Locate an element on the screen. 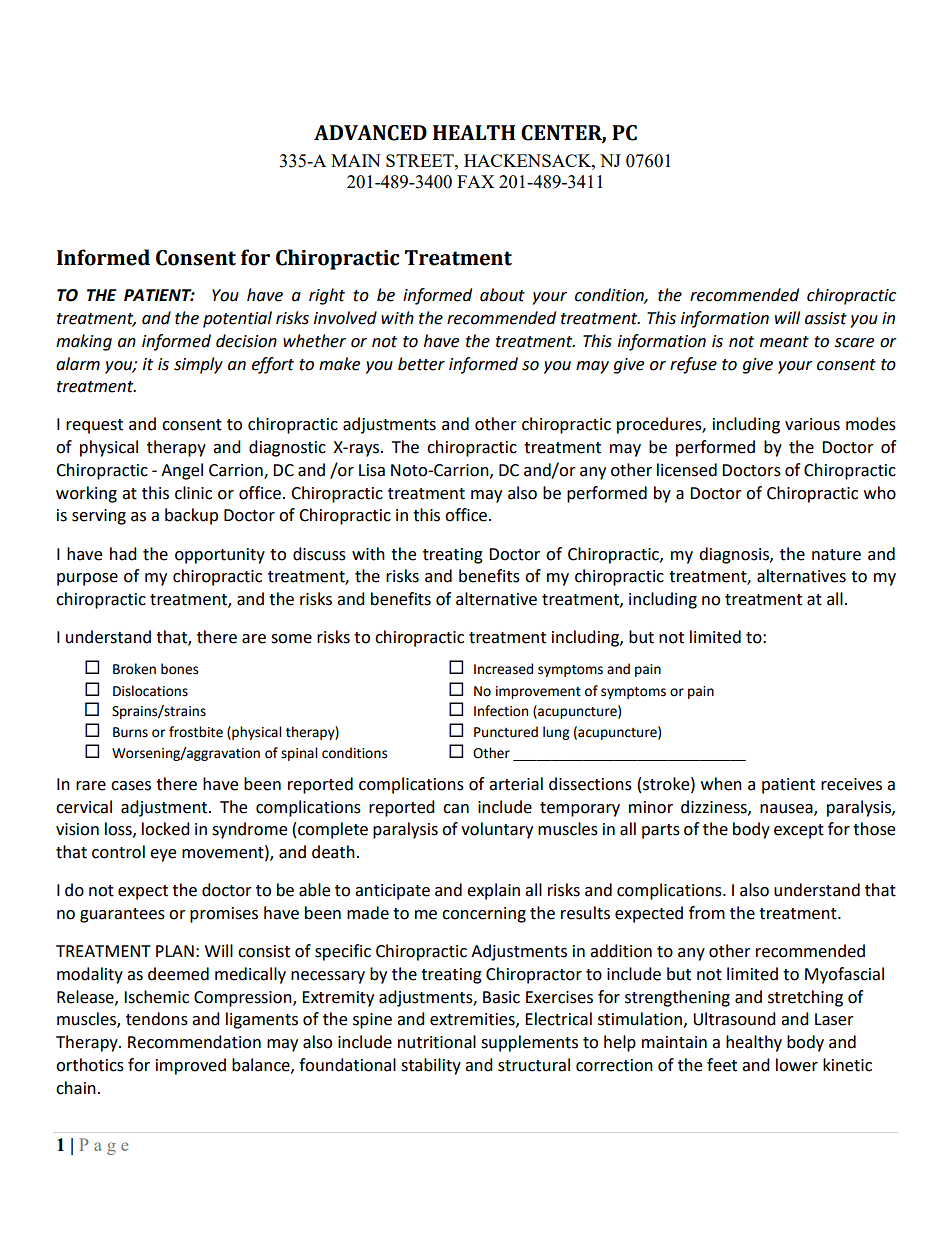 The height and width of the screenshot is (1233, 952). bones is located at coordinates (179, 669).
